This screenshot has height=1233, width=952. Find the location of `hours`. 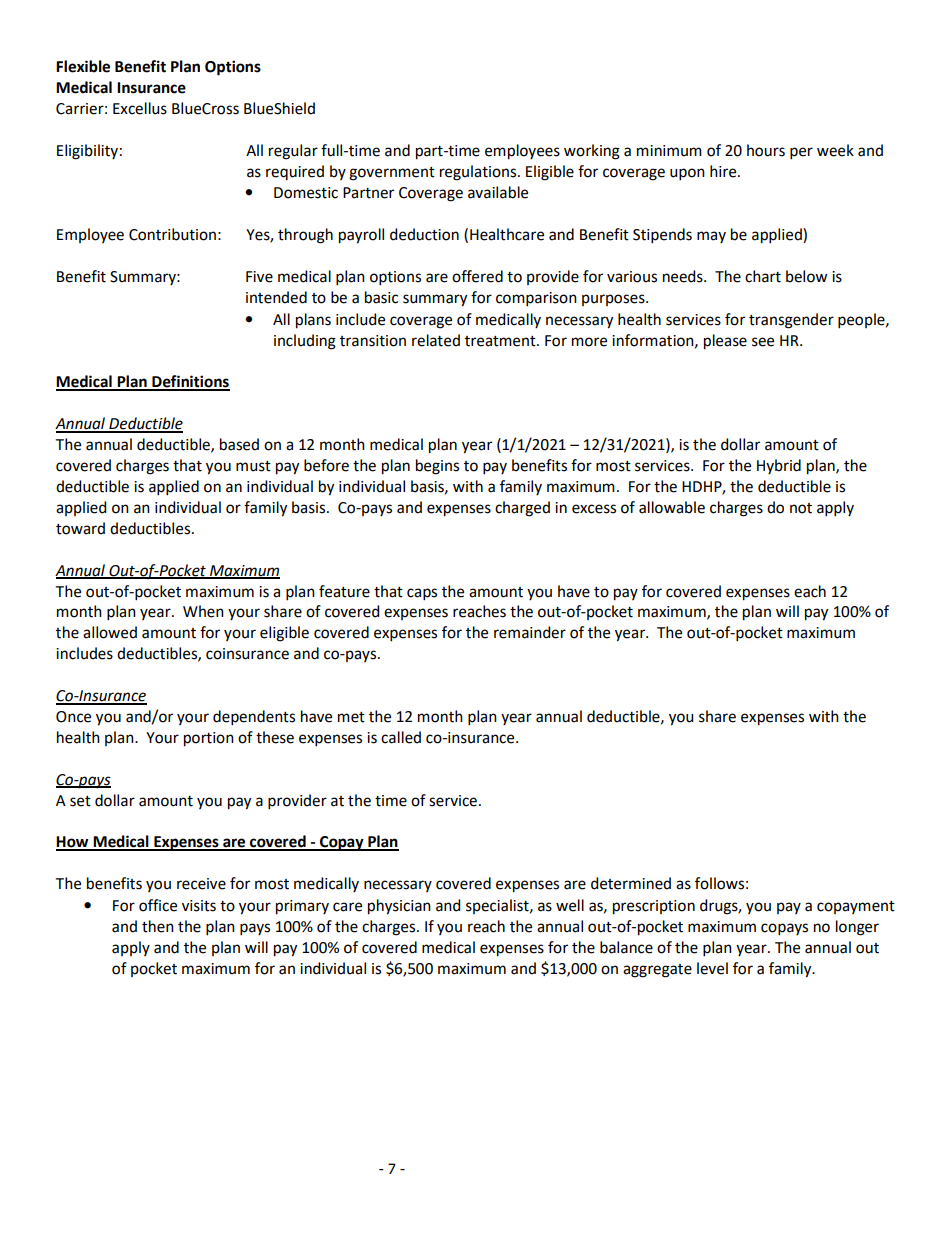

hours is located at coordinates (766, 150).
